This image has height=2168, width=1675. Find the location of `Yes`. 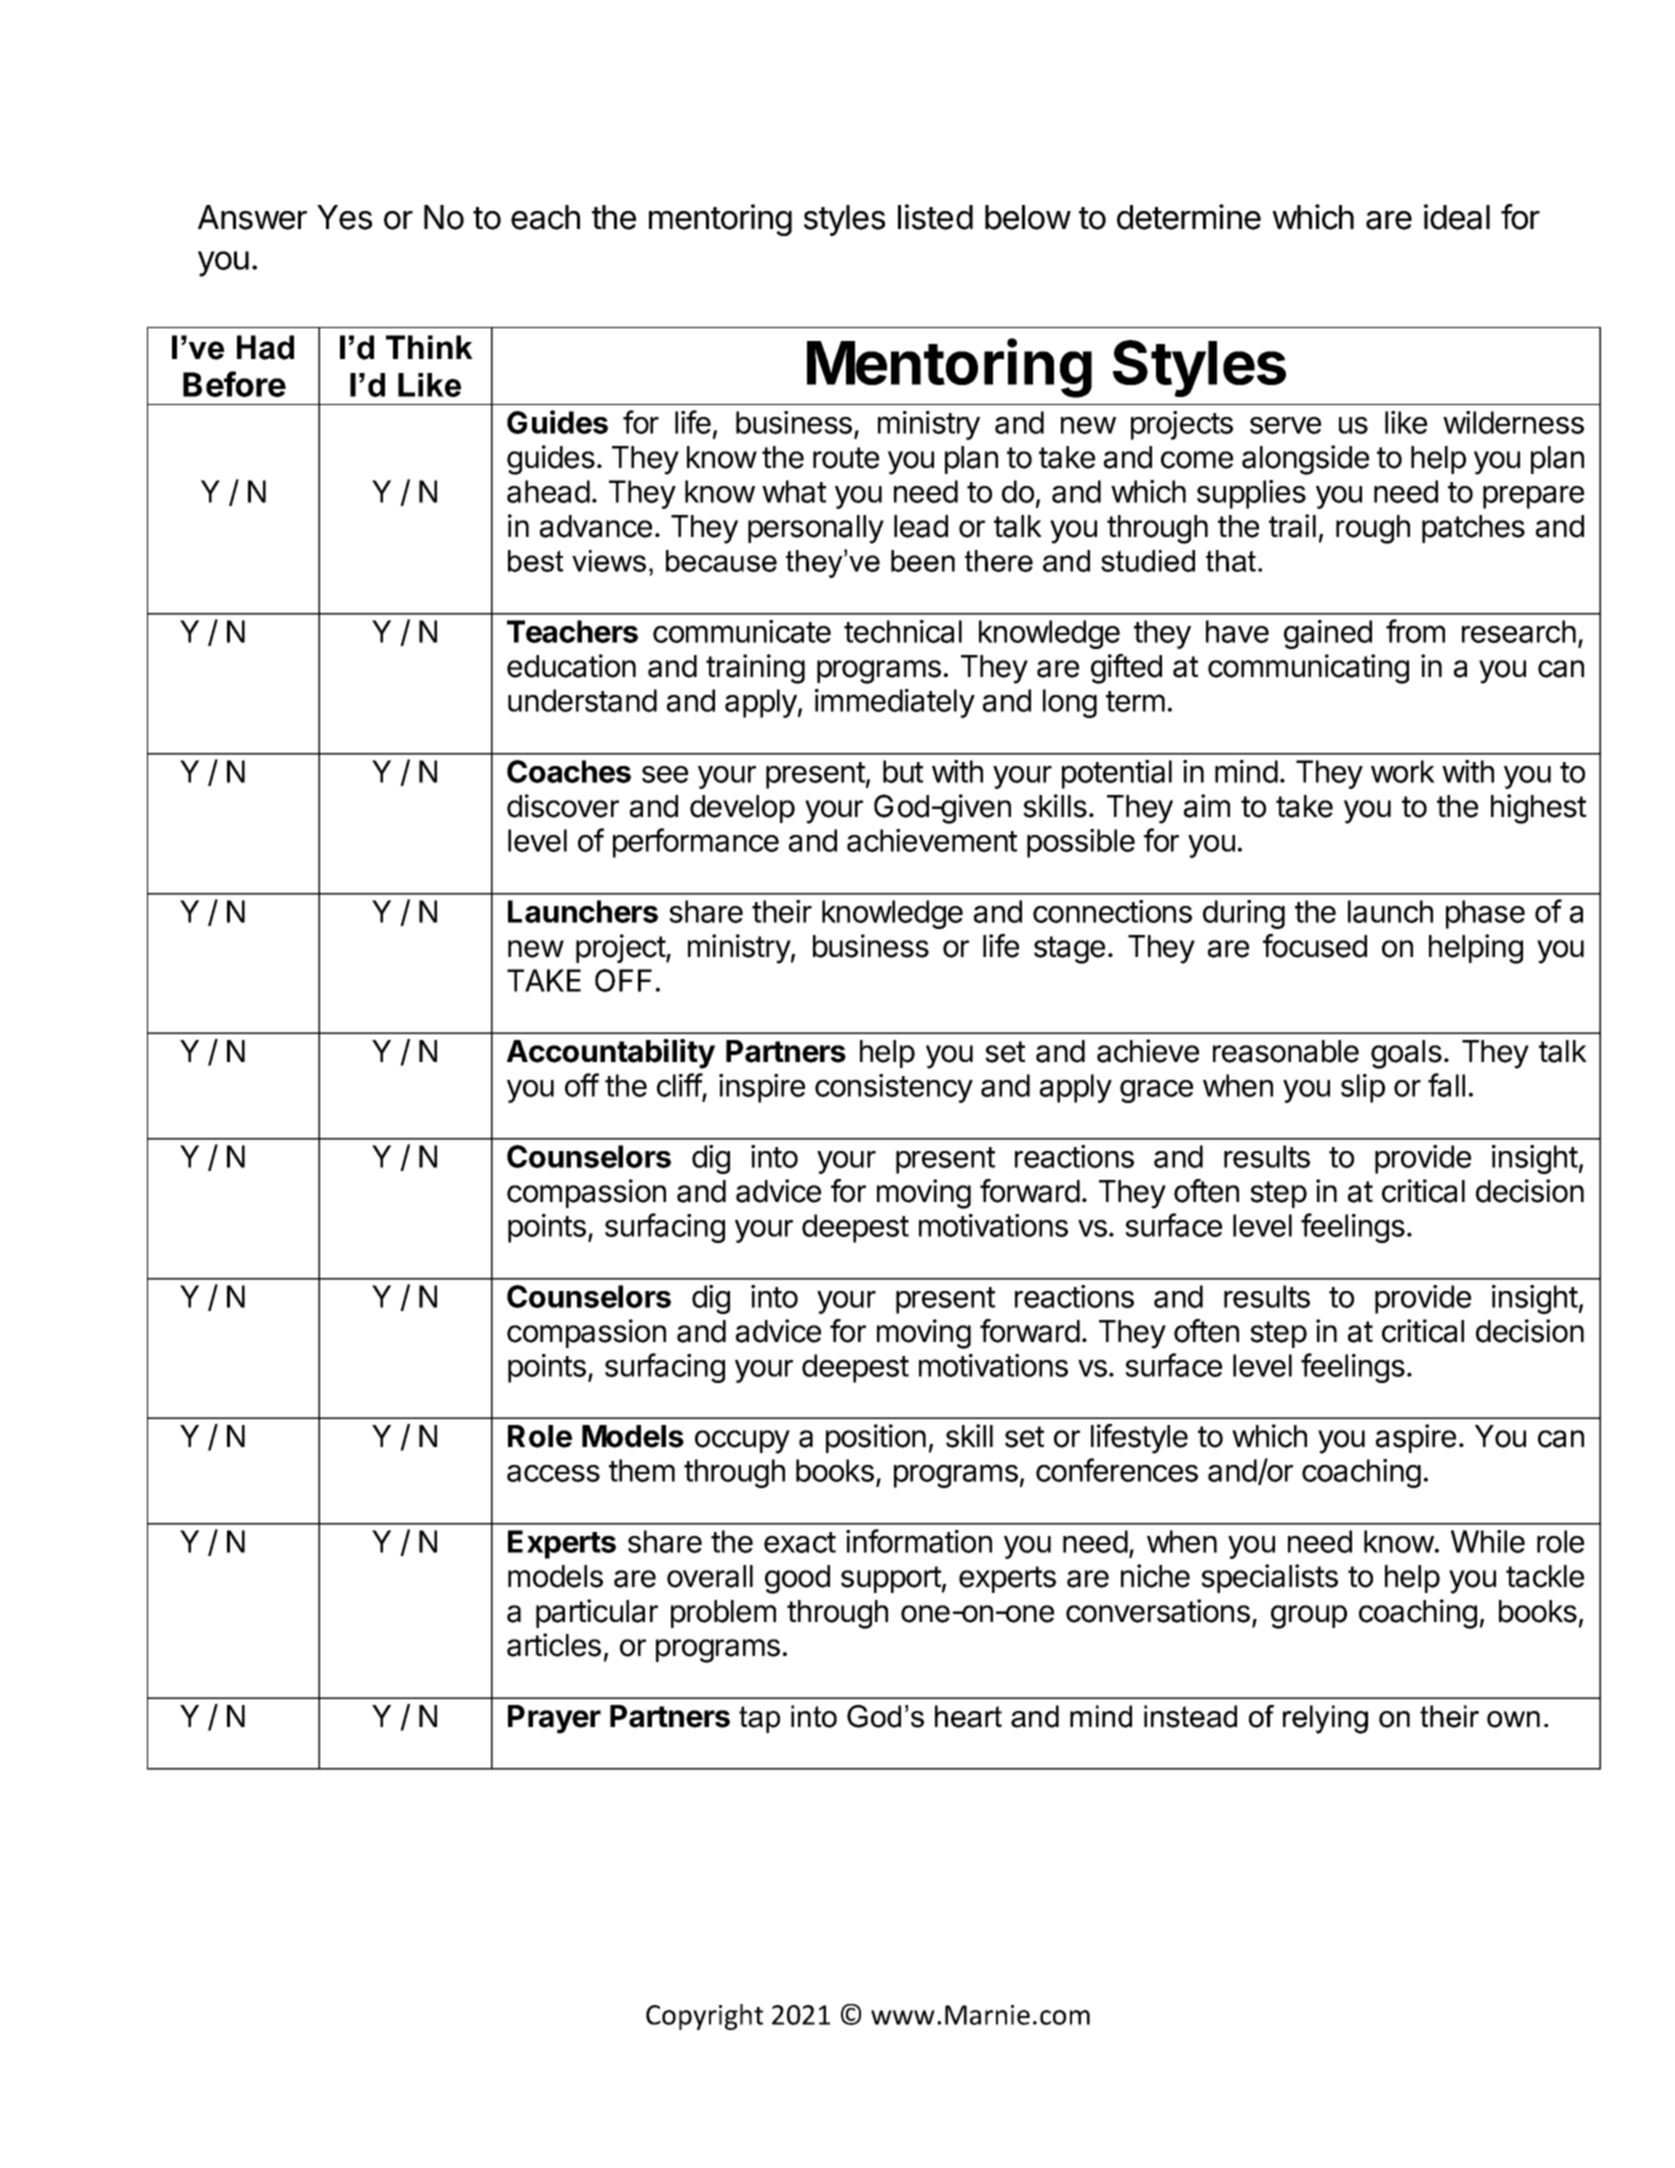

Yes is located at coordinates (344, 217).
